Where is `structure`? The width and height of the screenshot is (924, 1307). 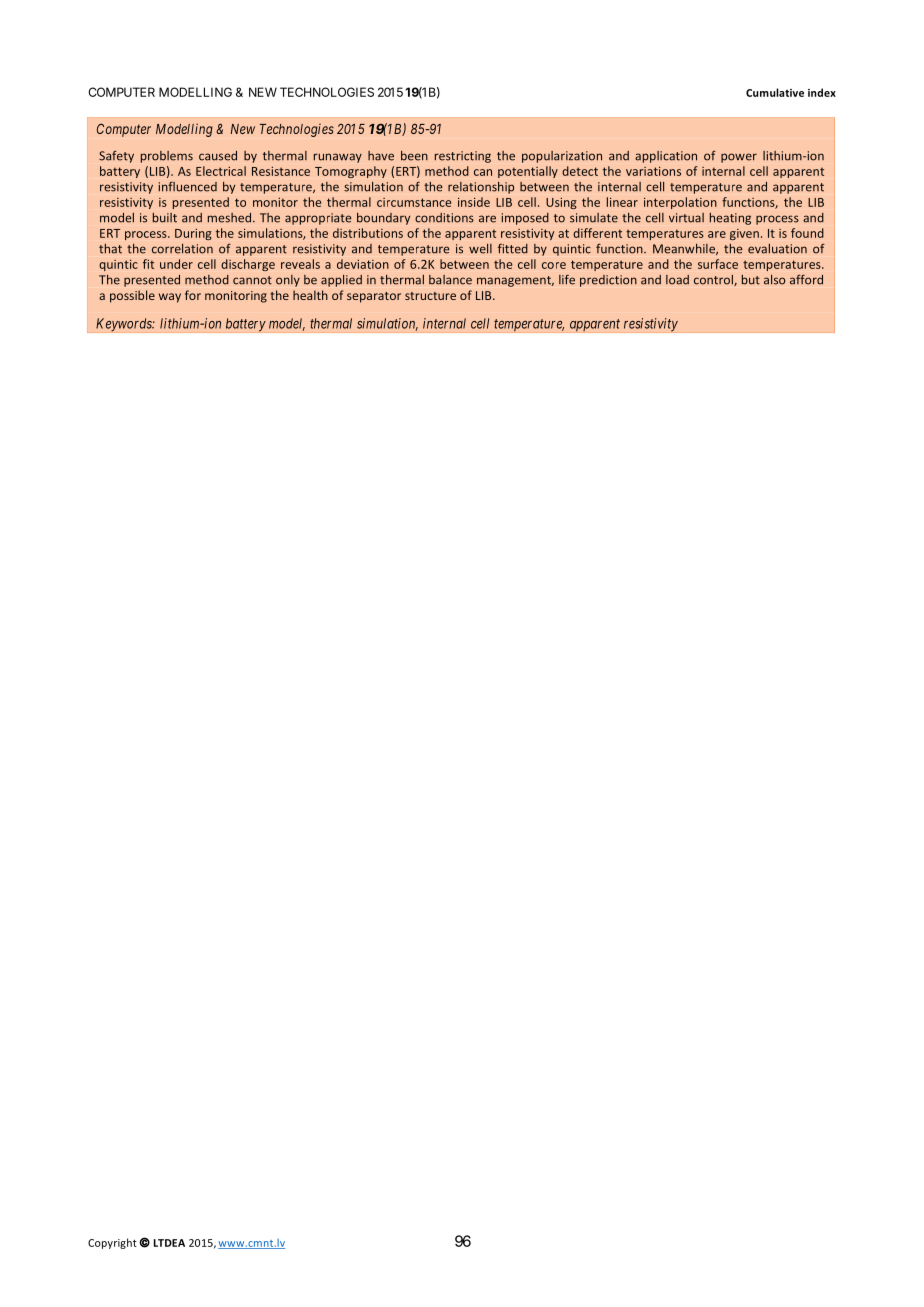 structure is located at coordinates (430, 296).
